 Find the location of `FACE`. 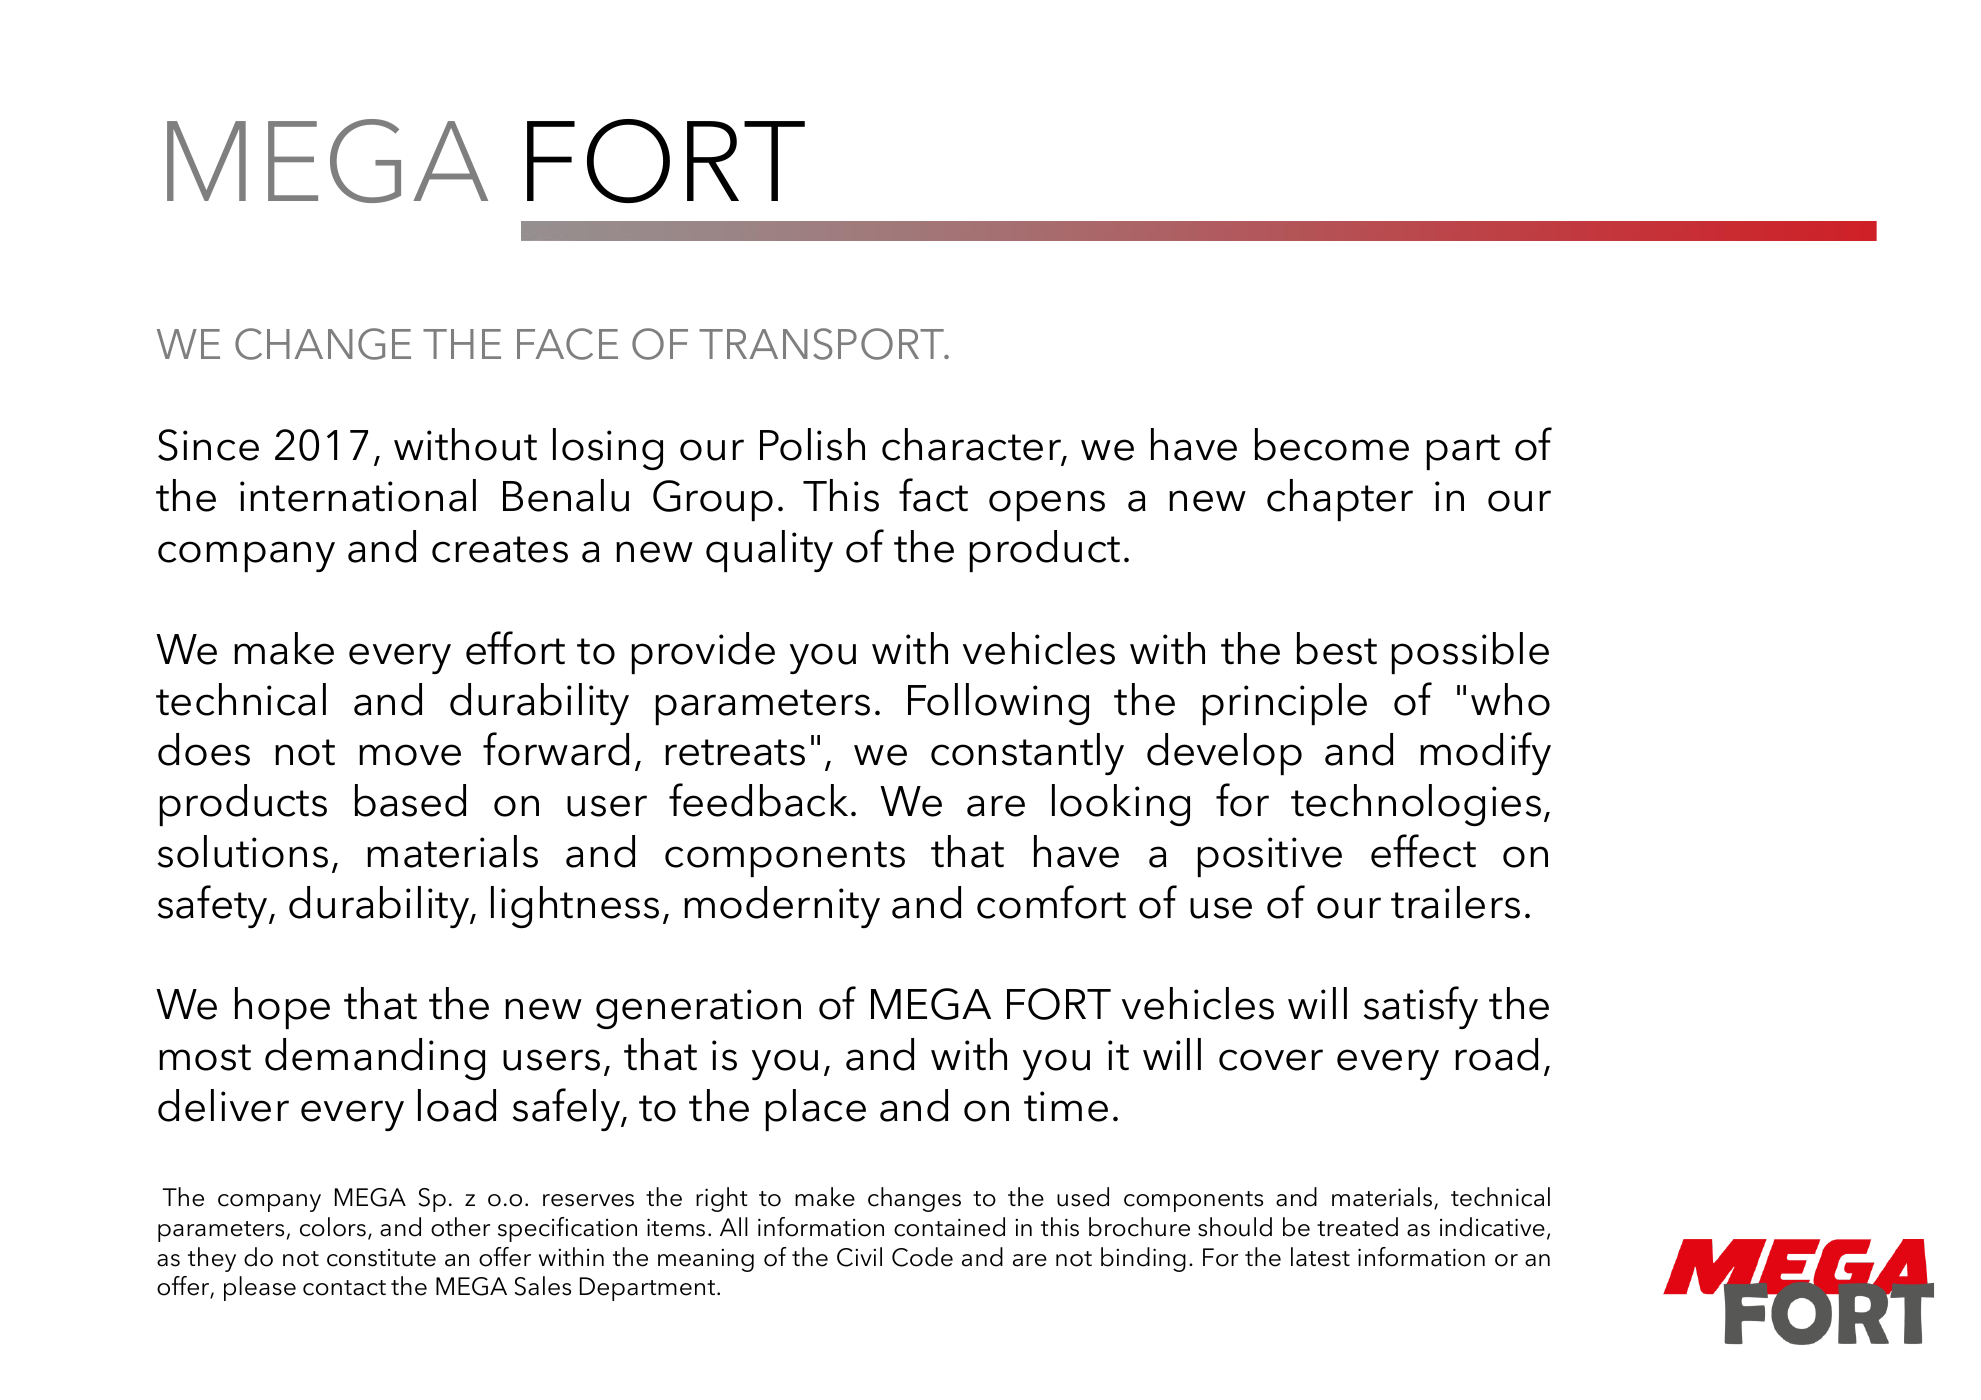

FACE is located at coordinates (567, 344).
